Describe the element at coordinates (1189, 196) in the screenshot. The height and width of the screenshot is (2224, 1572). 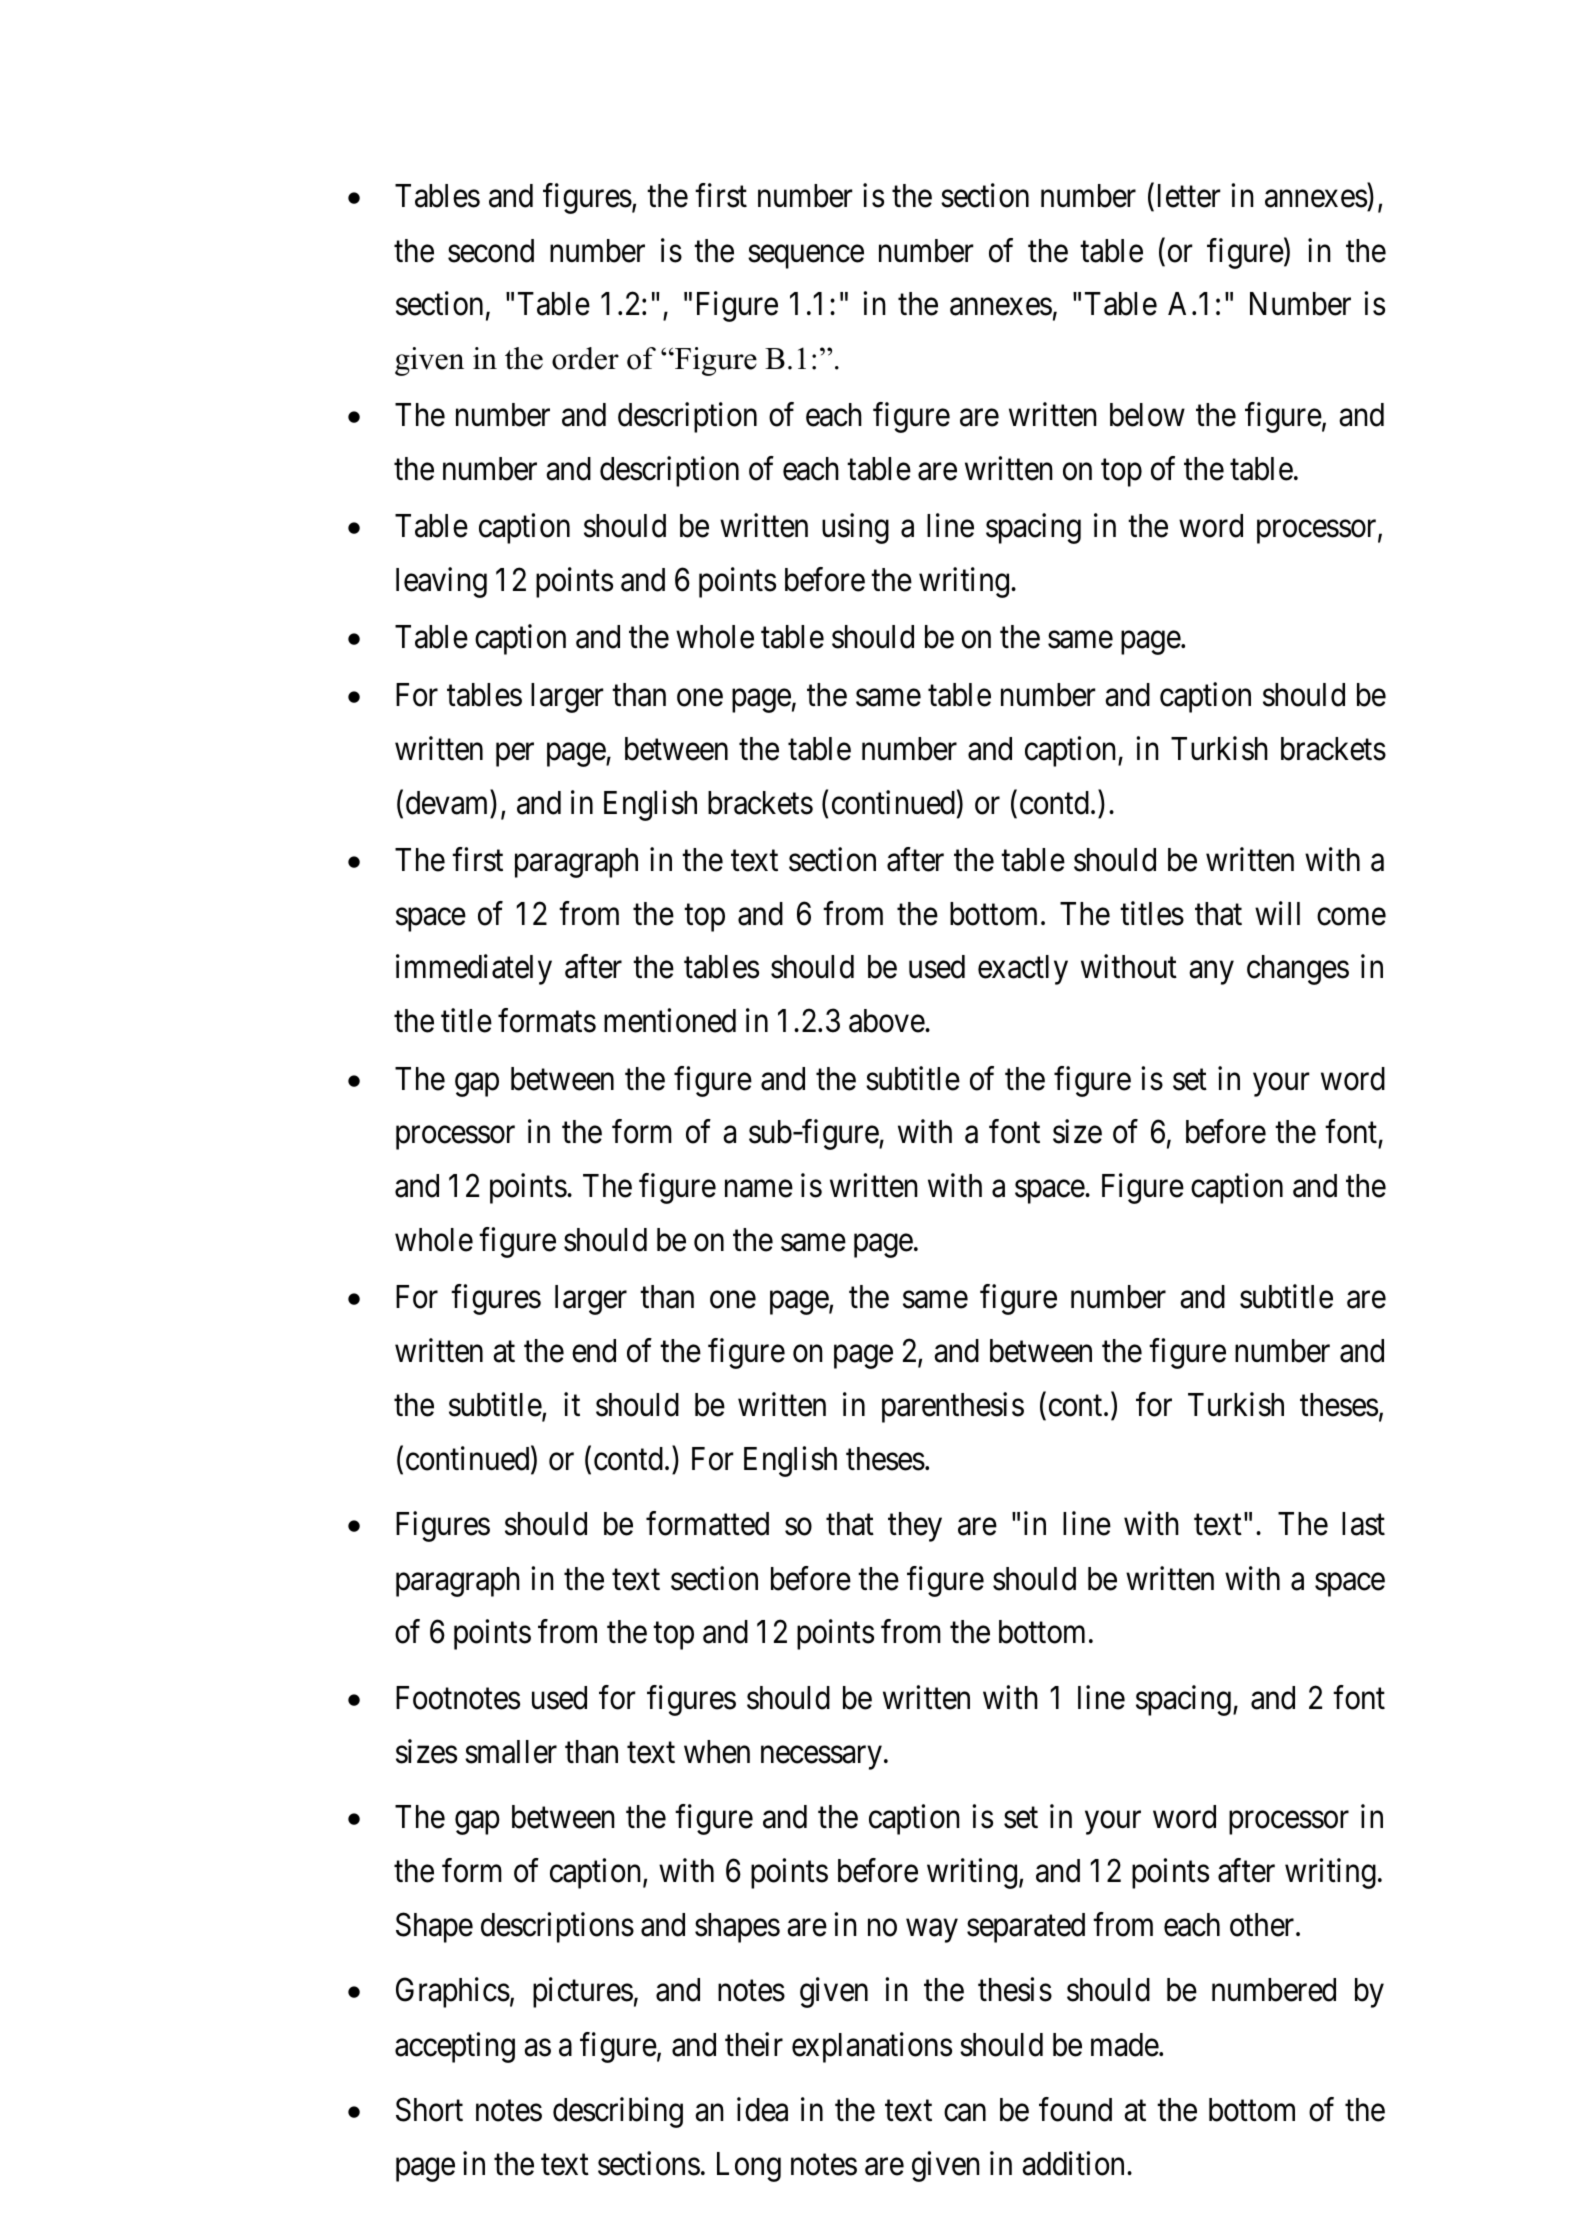
I see `letter` at that location.
